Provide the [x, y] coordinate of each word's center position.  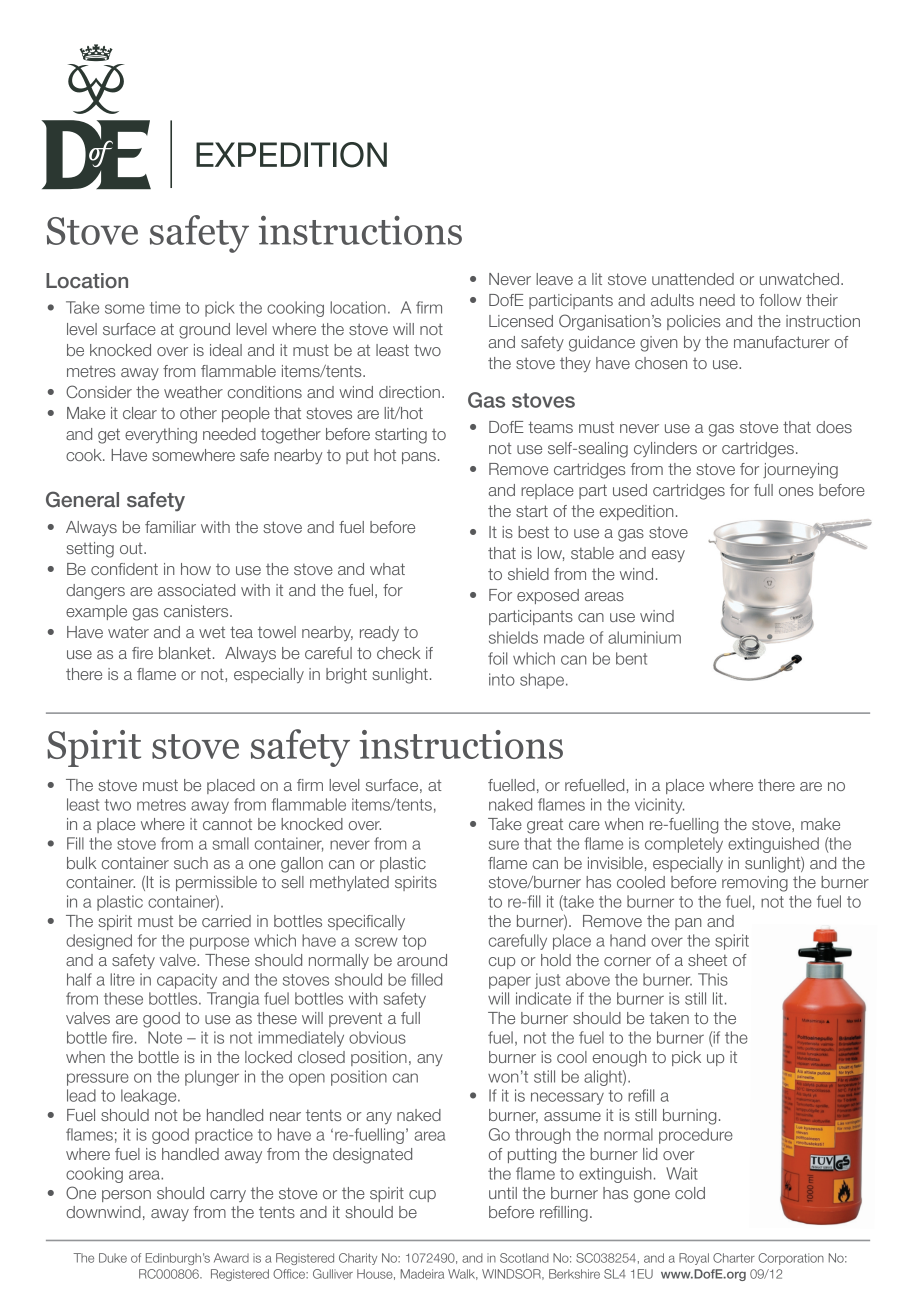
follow [780, 300]
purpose [219, 943]
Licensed [521, 321]
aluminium [644, 637]
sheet [707, 960]
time [165, 307]
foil [497, 658]
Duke [113, 1258]
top [414, 942]
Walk [463, 1274]
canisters [197, 611]
